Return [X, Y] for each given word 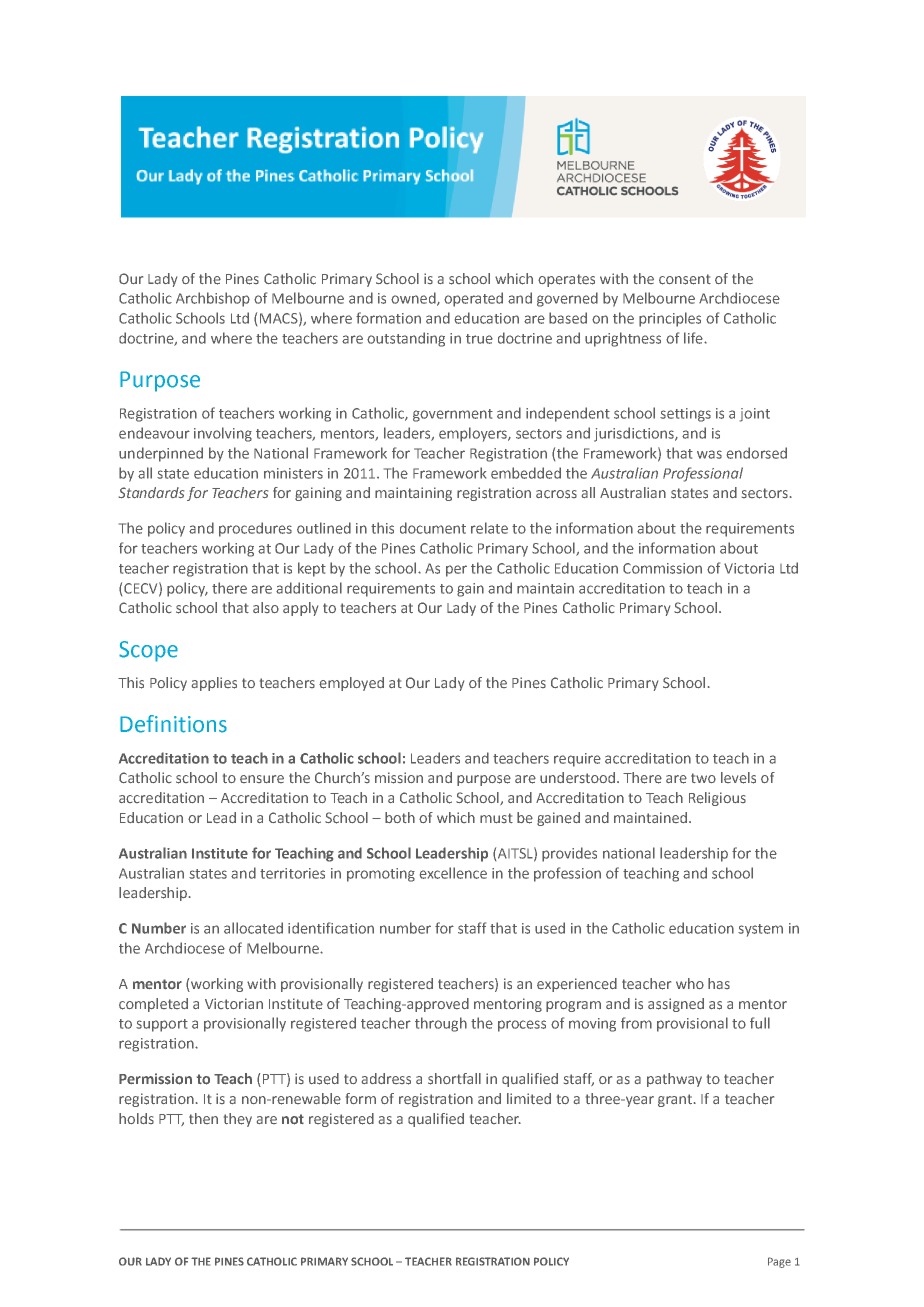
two [703, 778]
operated [473, 299]
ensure [262, 779]
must [496, 818]
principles [670, 319]
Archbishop [213, 299]
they [238, 1120]
